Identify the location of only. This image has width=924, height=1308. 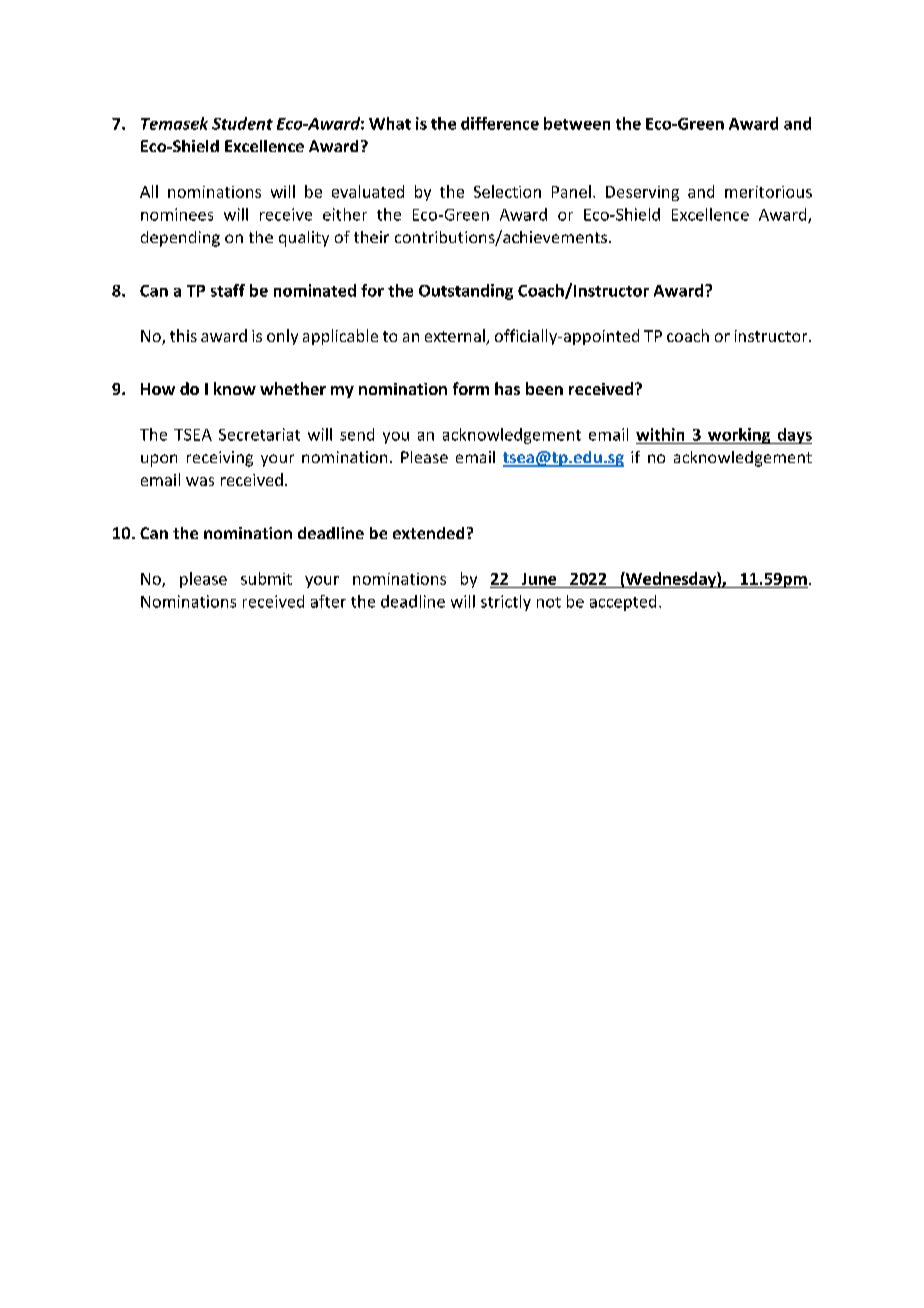
(282, 337).
